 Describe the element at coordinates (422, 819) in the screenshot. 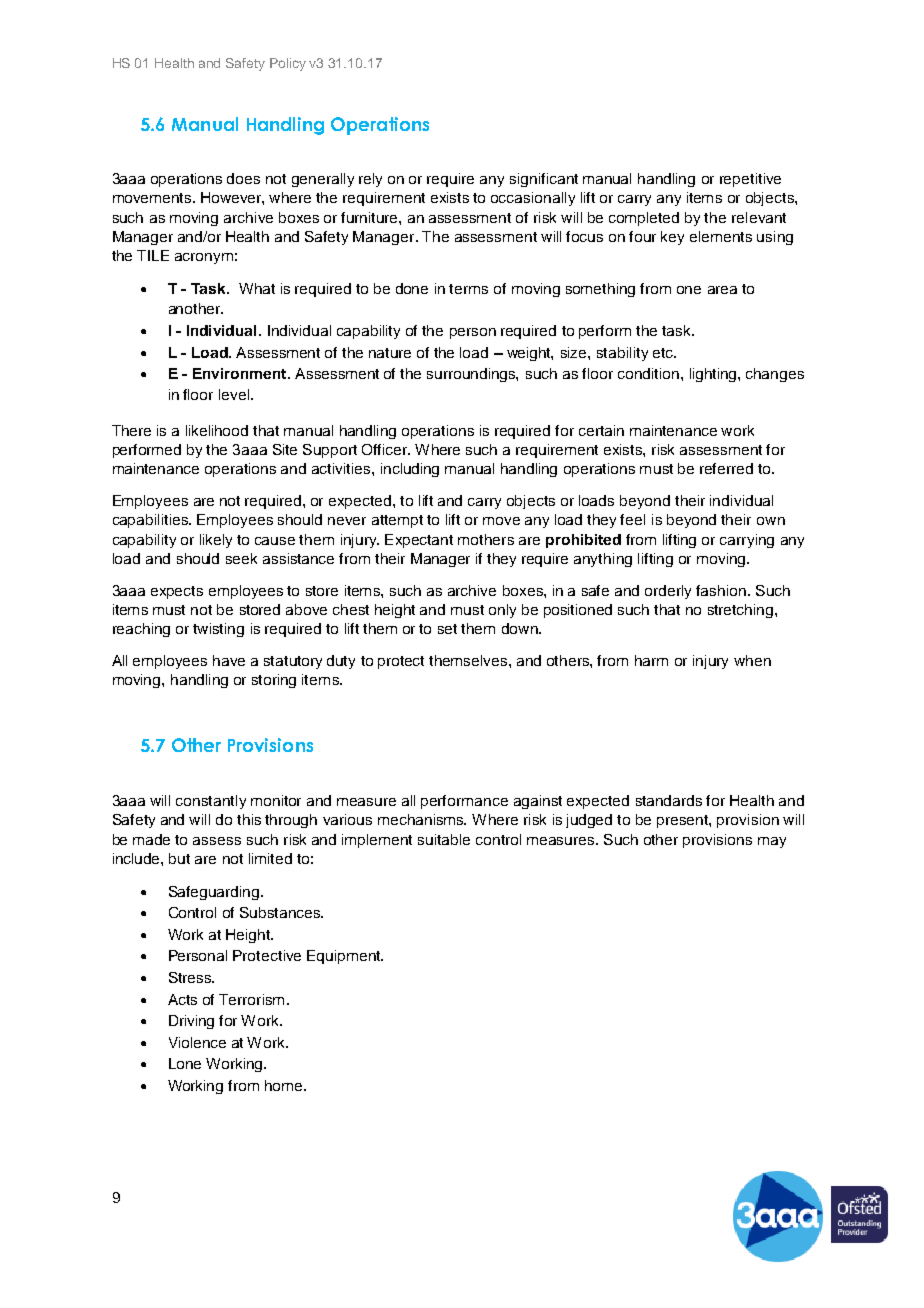

I see `mechanisms` at that location.
